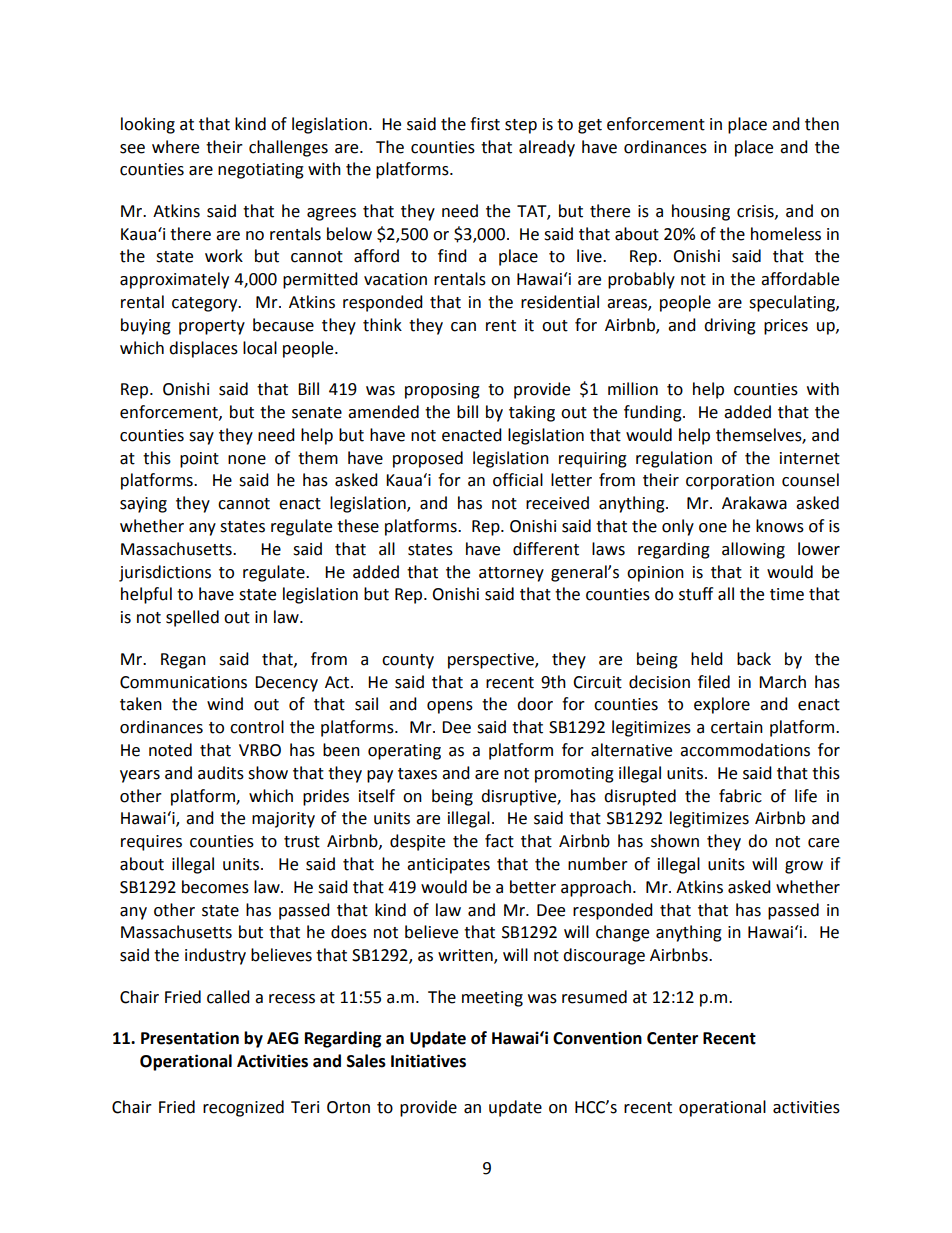 This screenshot has width=952, height=1233. Describe the element at coordinates (492, 661) in the screenshot. I see `perspective` at that location.
